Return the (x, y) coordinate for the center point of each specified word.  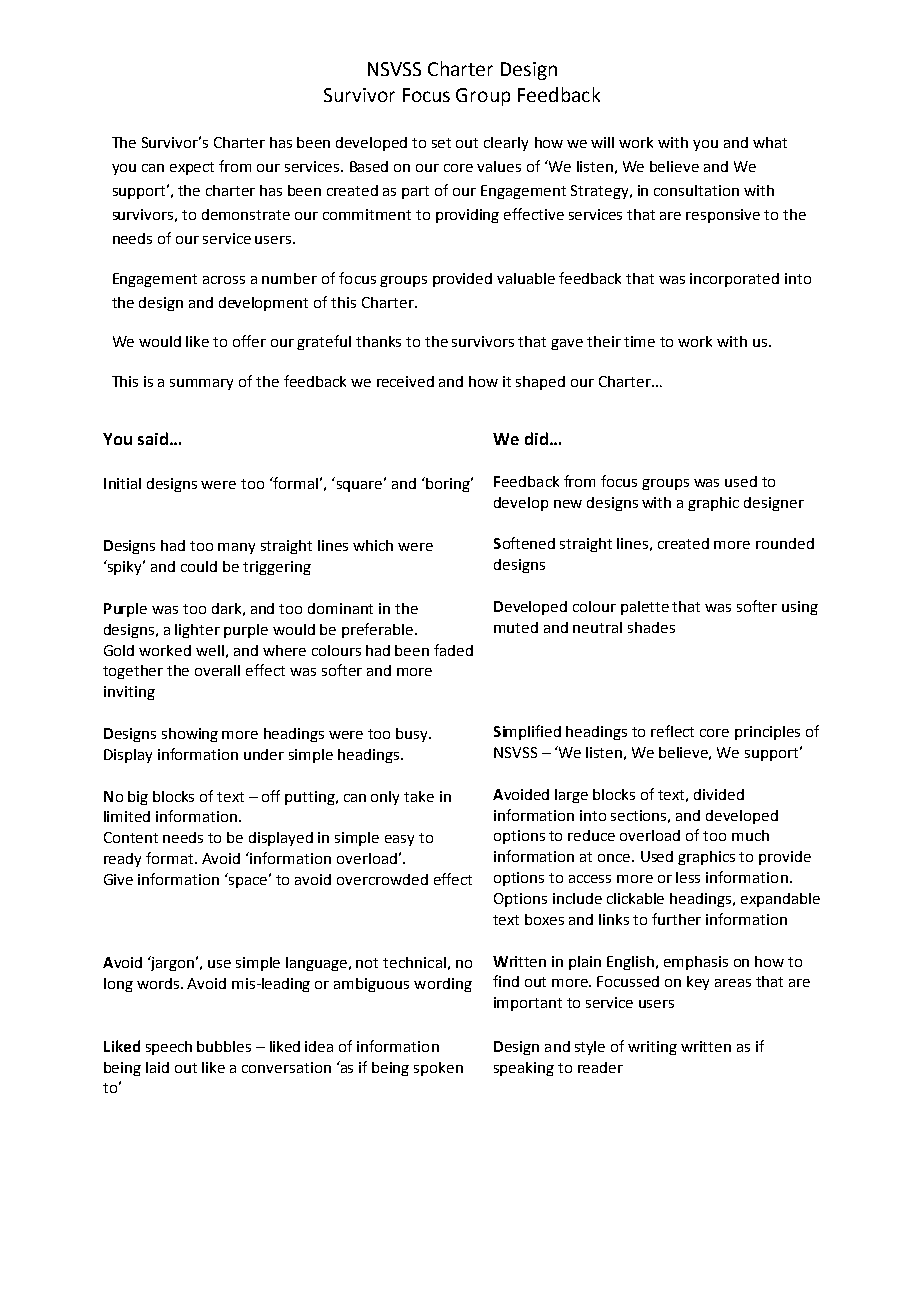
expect (192, 168)
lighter (197, 631)
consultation (696, 190)
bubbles (224, 1046)
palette (645, 608)
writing (652, 1048)
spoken (438, 1069)
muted (516, 627)
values (499, 166)
